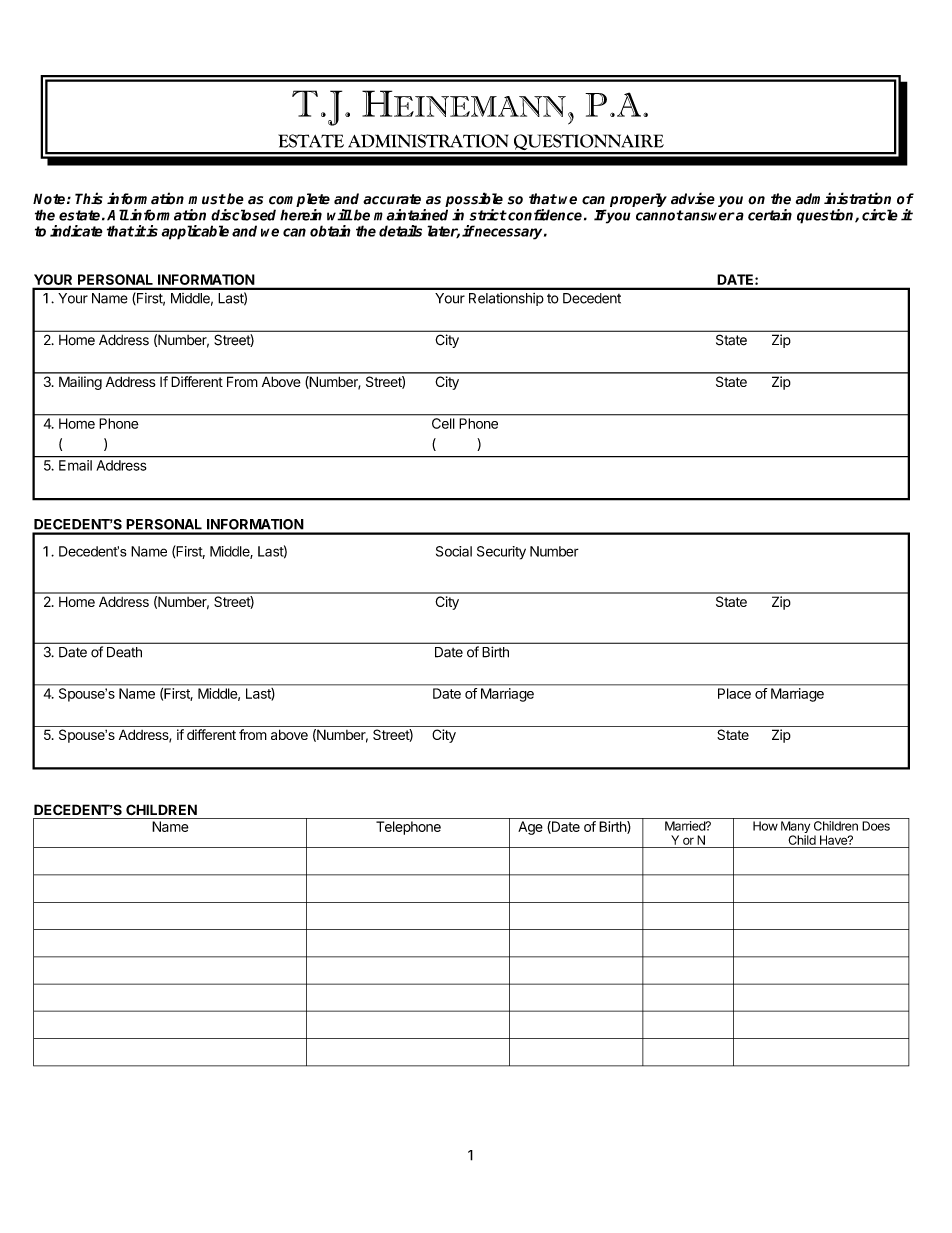 This image has width=952, height=1233. What do you see at coordinates (770, 215) in the image?
I see `certain` at bounding box center [770, 215].
